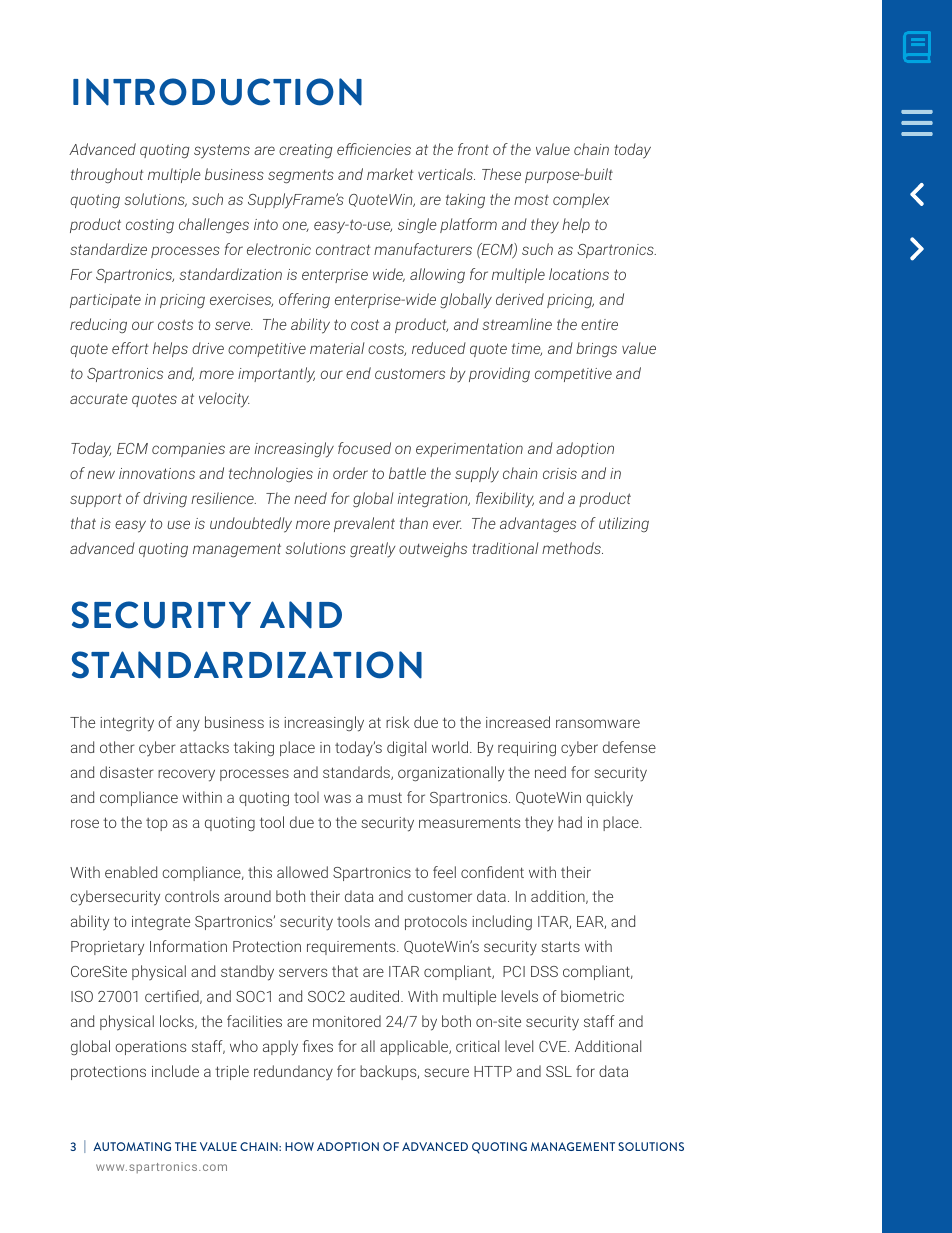 Image resolution: width=952 pixels, height=1233 pixels. What do you see at coordinates (374, 149) in the image?
I see `efficiencies` at bounding box center [374, 149].
